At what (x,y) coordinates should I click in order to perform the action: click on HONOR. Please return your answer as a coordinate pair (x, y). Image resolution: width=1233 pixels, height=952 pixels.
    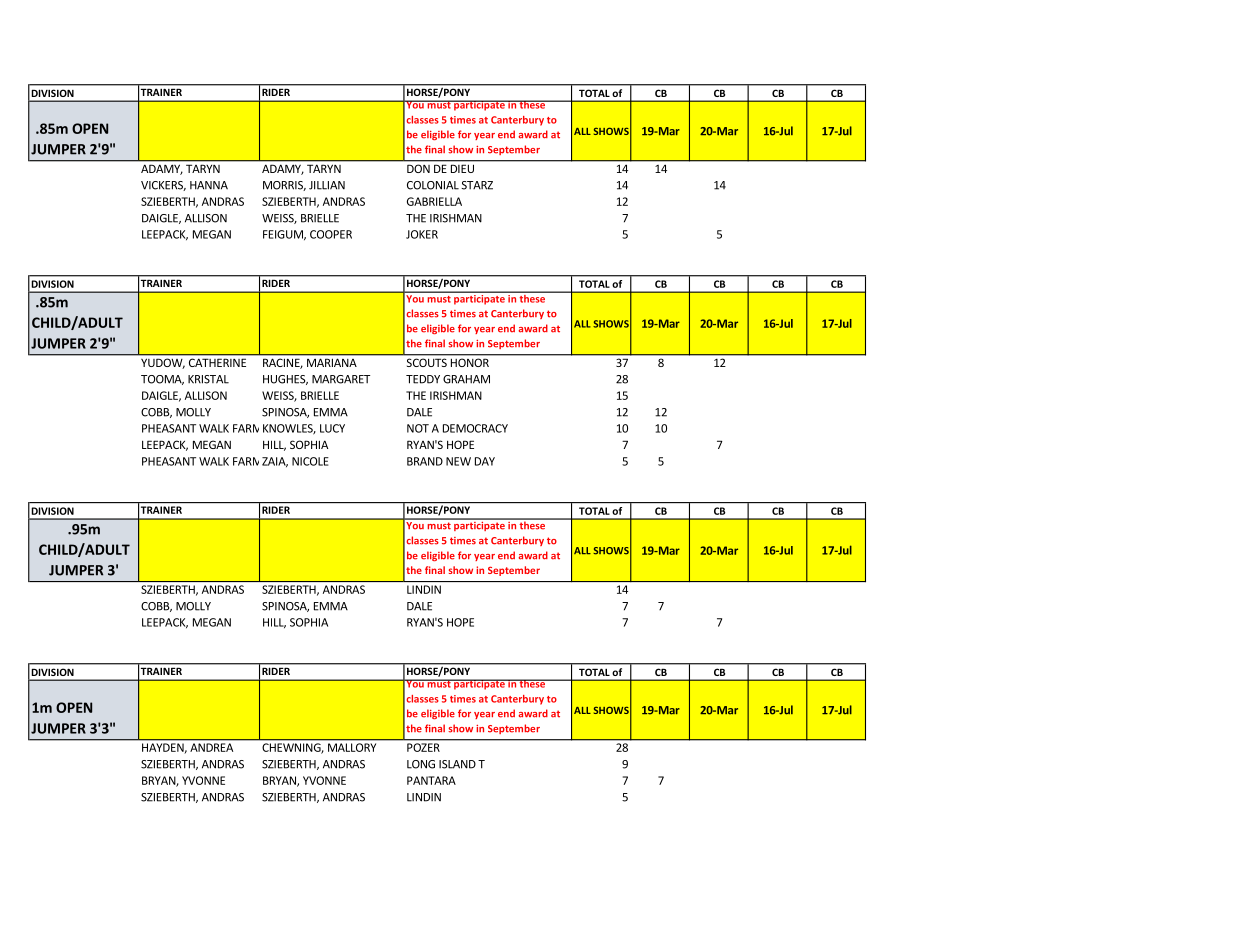
    Looking at the image, I should click on (470, 363).
